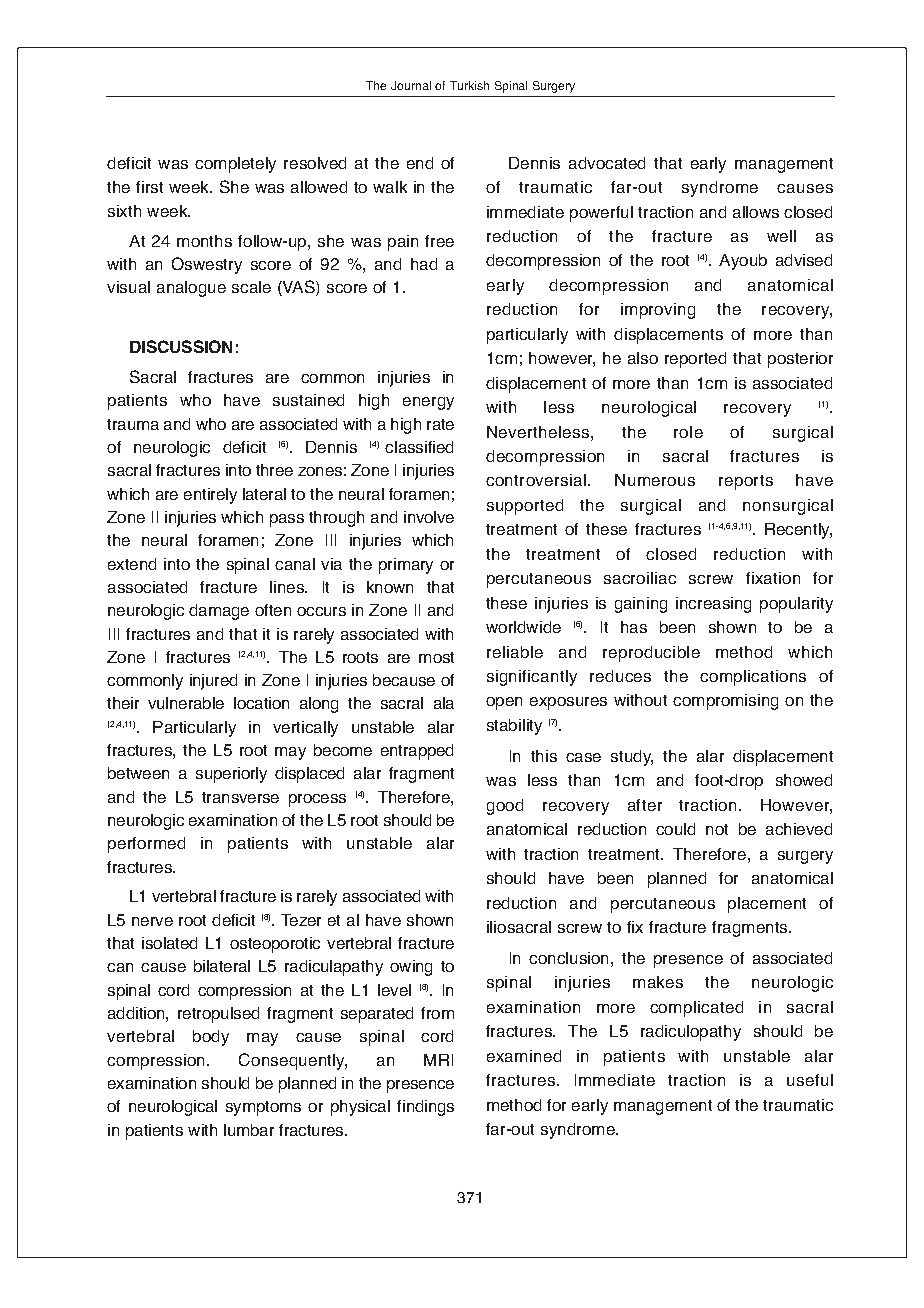  I want to click on damage, so click(219, 612).
